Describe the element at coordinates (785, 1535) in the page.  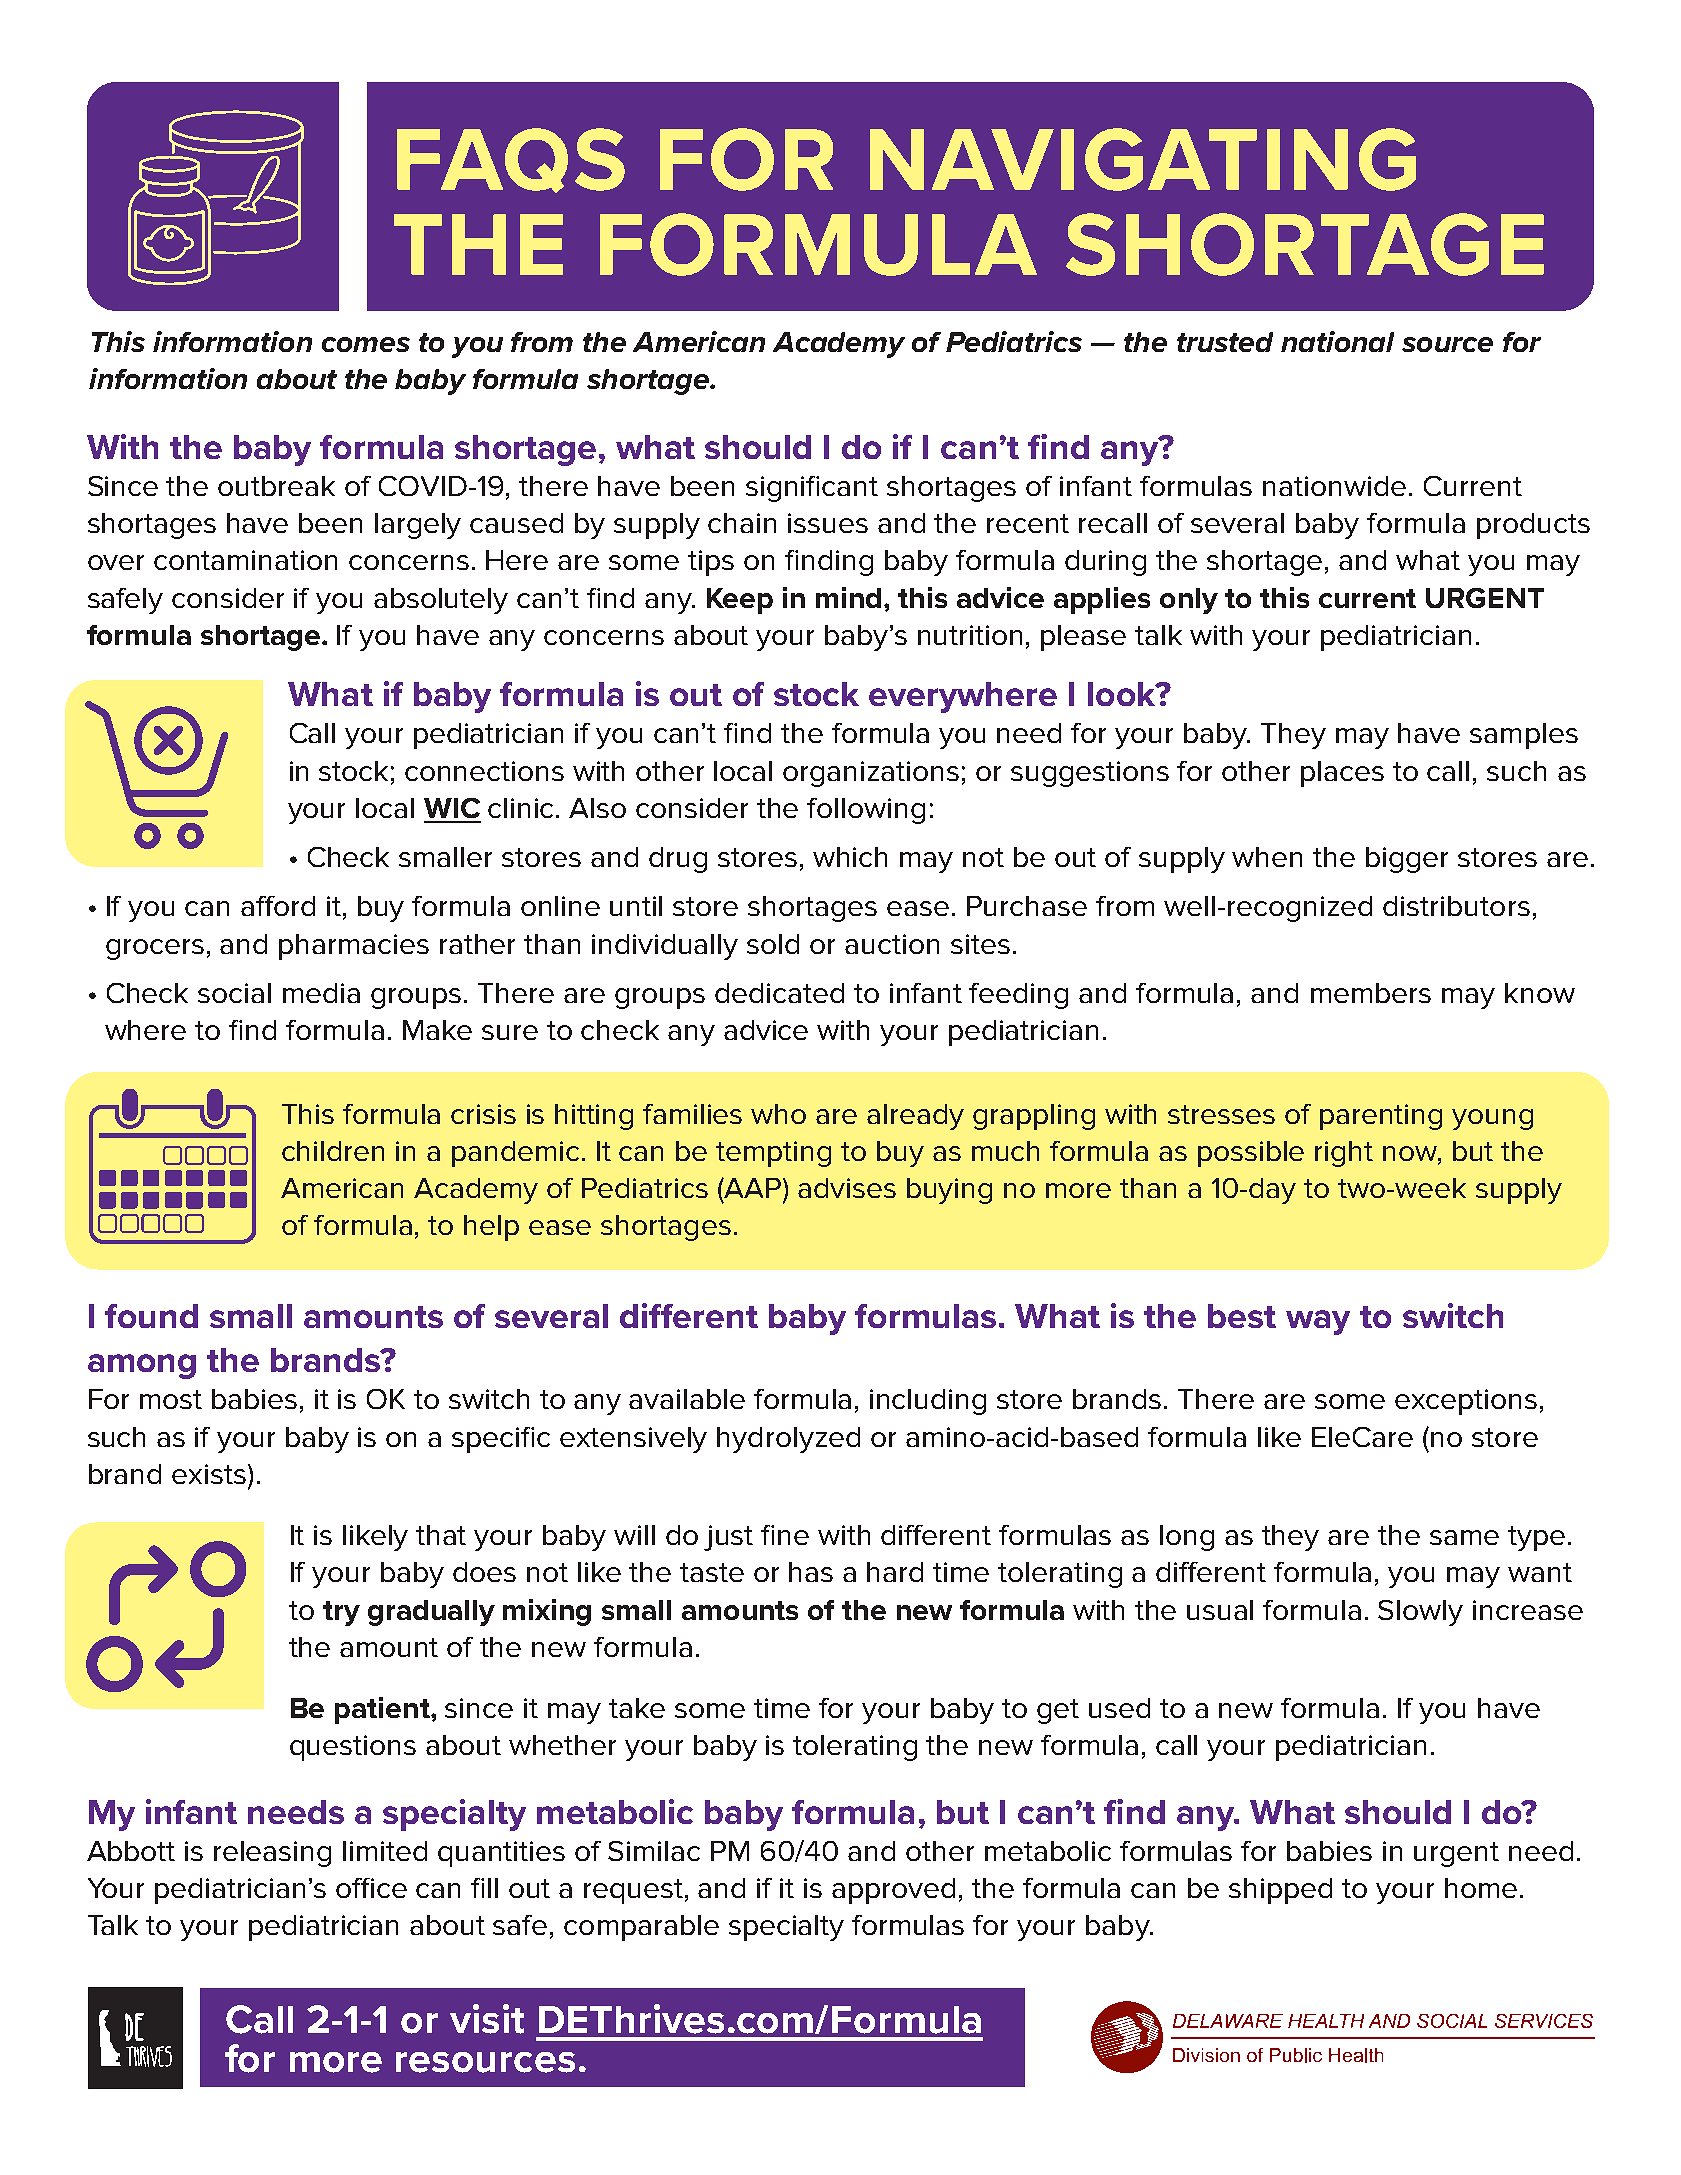
I see `fine` at that location.
